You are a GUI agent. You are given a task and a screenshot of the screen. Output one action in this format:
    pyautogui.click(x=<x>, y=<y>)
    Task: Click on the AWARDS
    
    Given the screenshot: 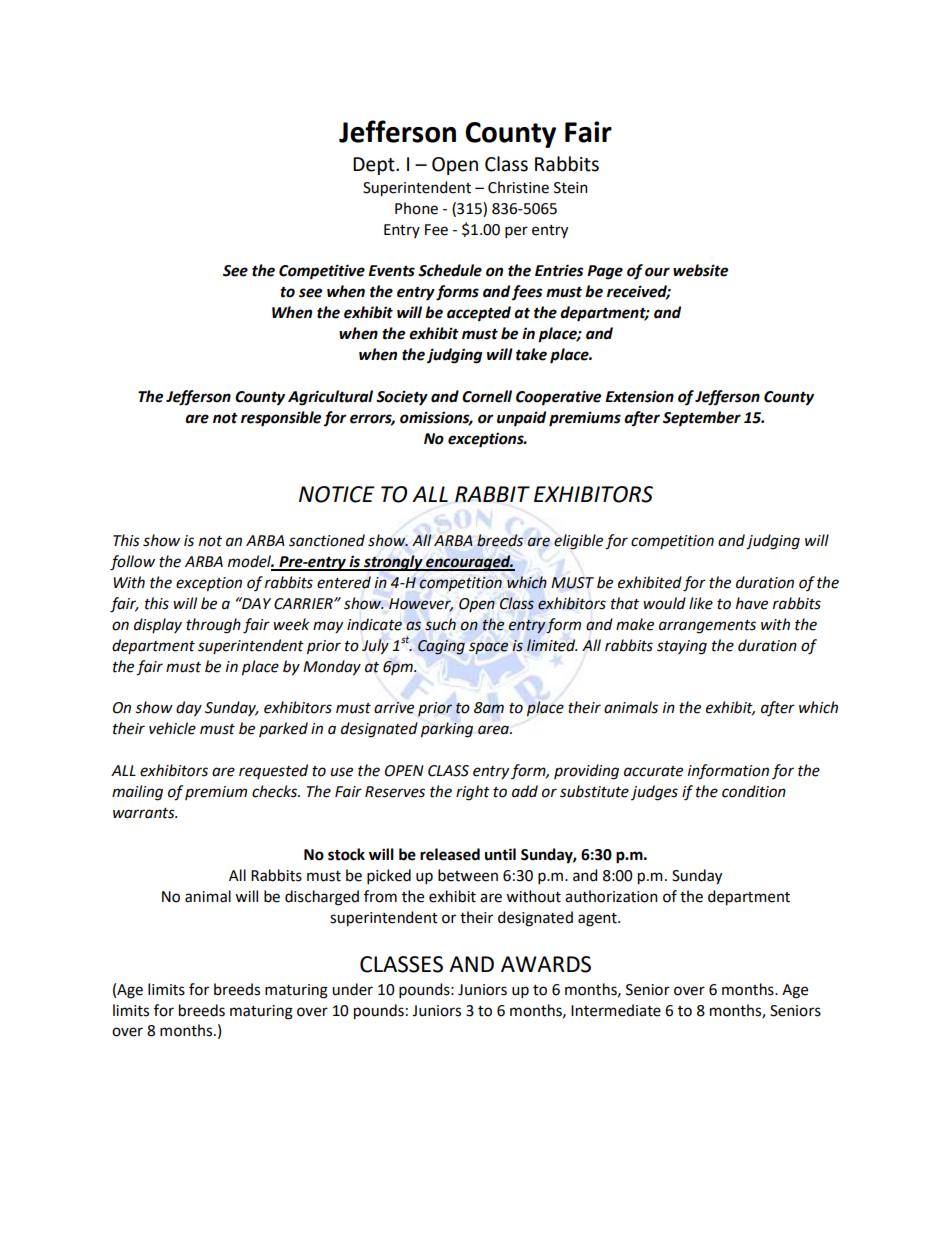 What is the action you would take?
    pyautogui.click(x=546, y=964)
